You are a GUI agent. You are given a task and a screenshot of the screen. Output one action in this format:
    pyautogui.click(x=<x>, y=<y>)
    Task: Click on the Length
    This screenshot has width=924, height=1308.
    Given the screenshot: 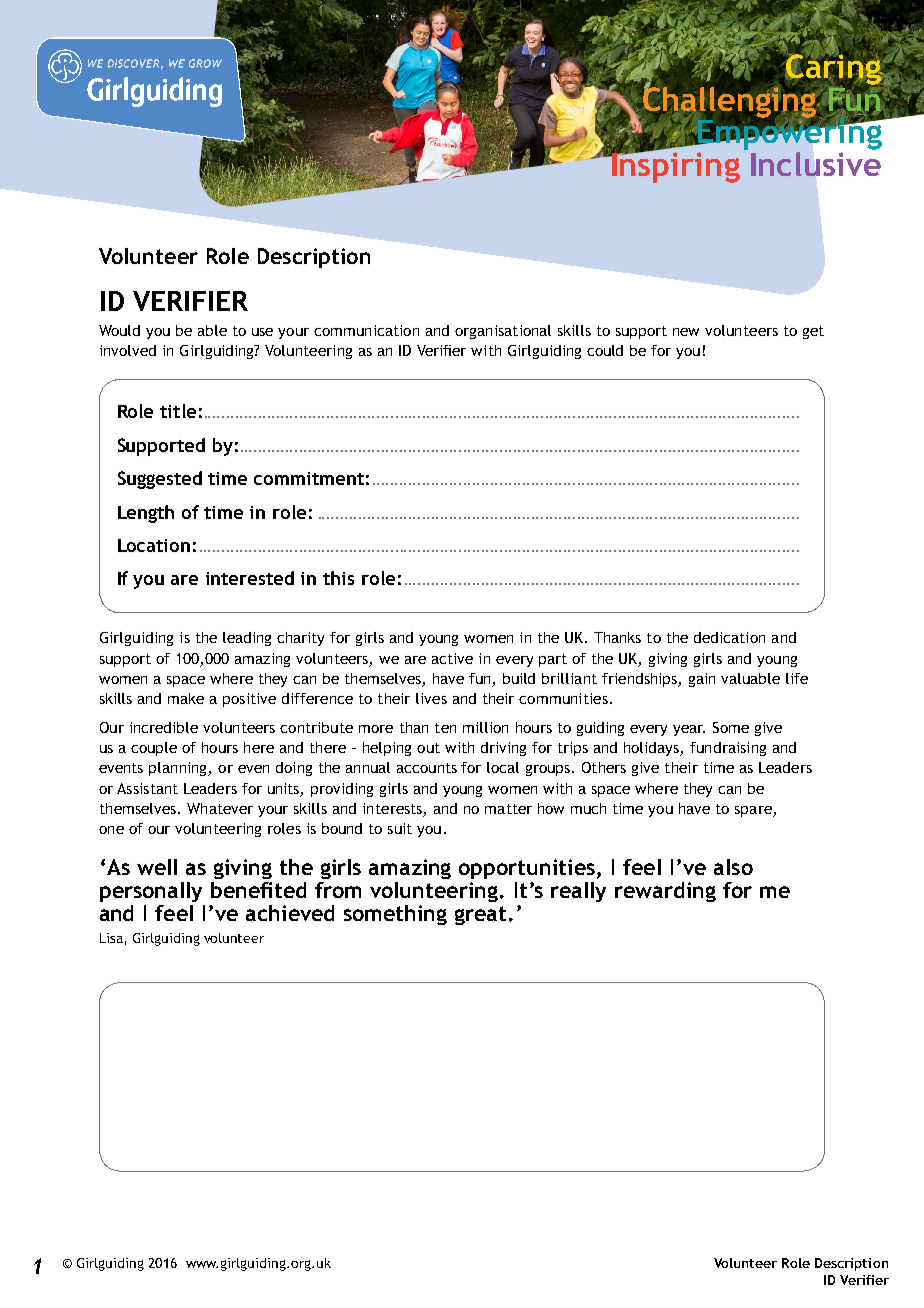 What is the action you would take?
    pyautogui.click(x=146, y=514)
